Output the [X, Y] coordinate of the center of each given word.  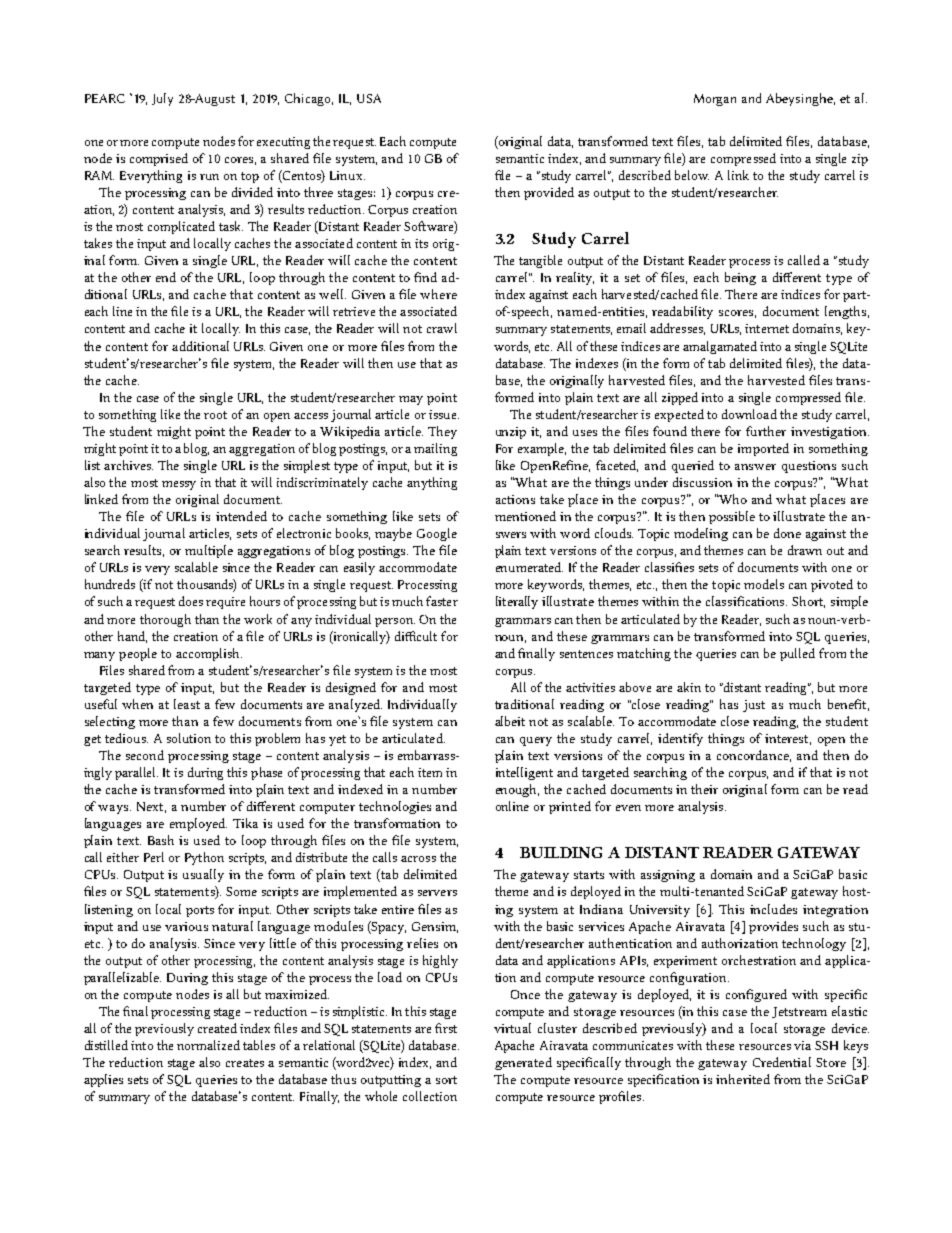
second [145, 755]
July [162, 99]
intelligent [524, 773]
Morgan [715, 100]
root [215, 415]
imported [763, 449]
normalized [208, 1045]
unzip [511, 433]
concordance [754, 756]
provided [549, 193]
